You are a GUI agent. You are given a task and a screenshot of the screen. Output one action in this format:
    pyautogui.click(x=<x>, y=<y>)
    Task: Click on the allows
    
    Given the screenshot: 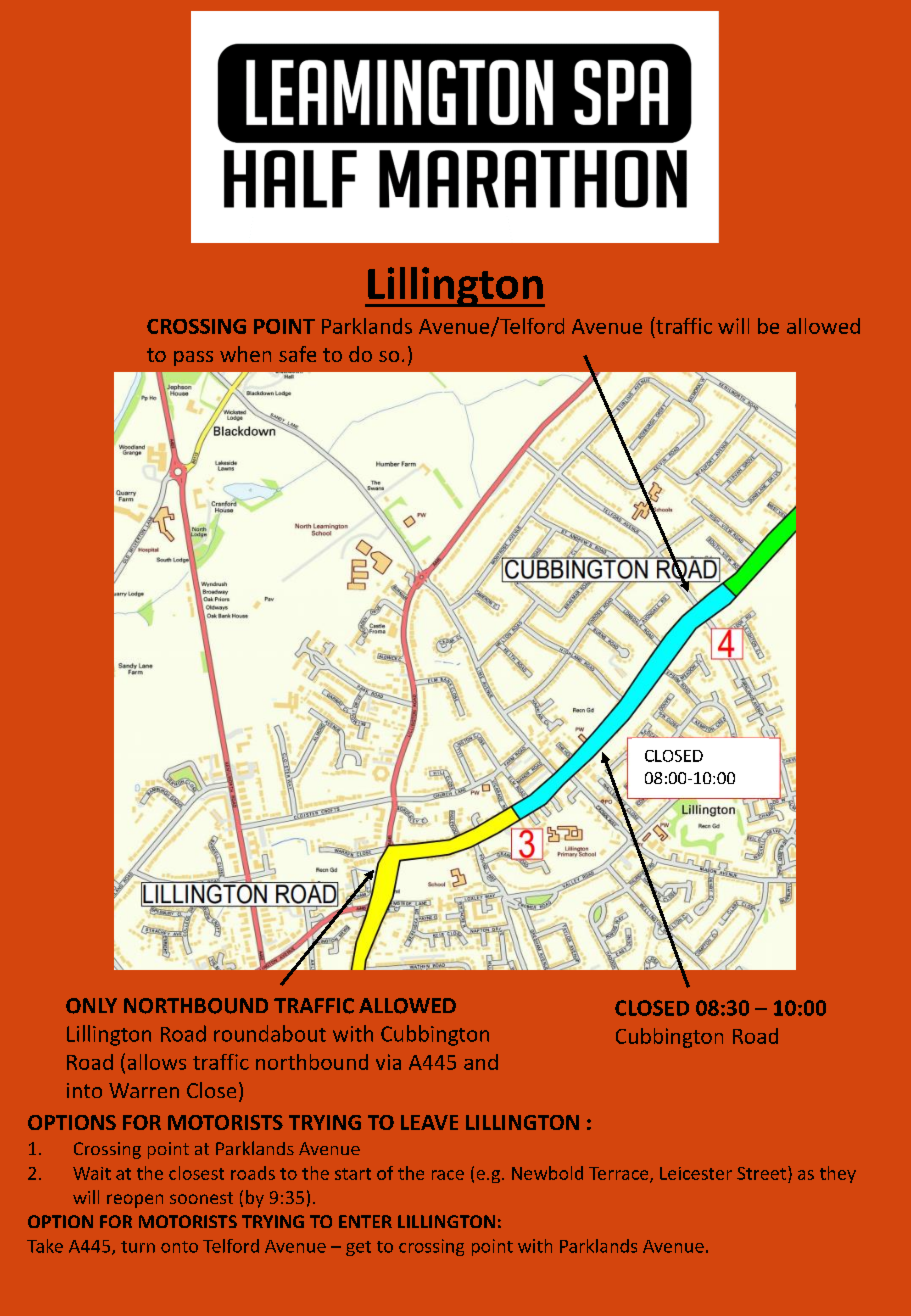 What is the action you would take?
    pyautogui.click(x=157, y=1062)
